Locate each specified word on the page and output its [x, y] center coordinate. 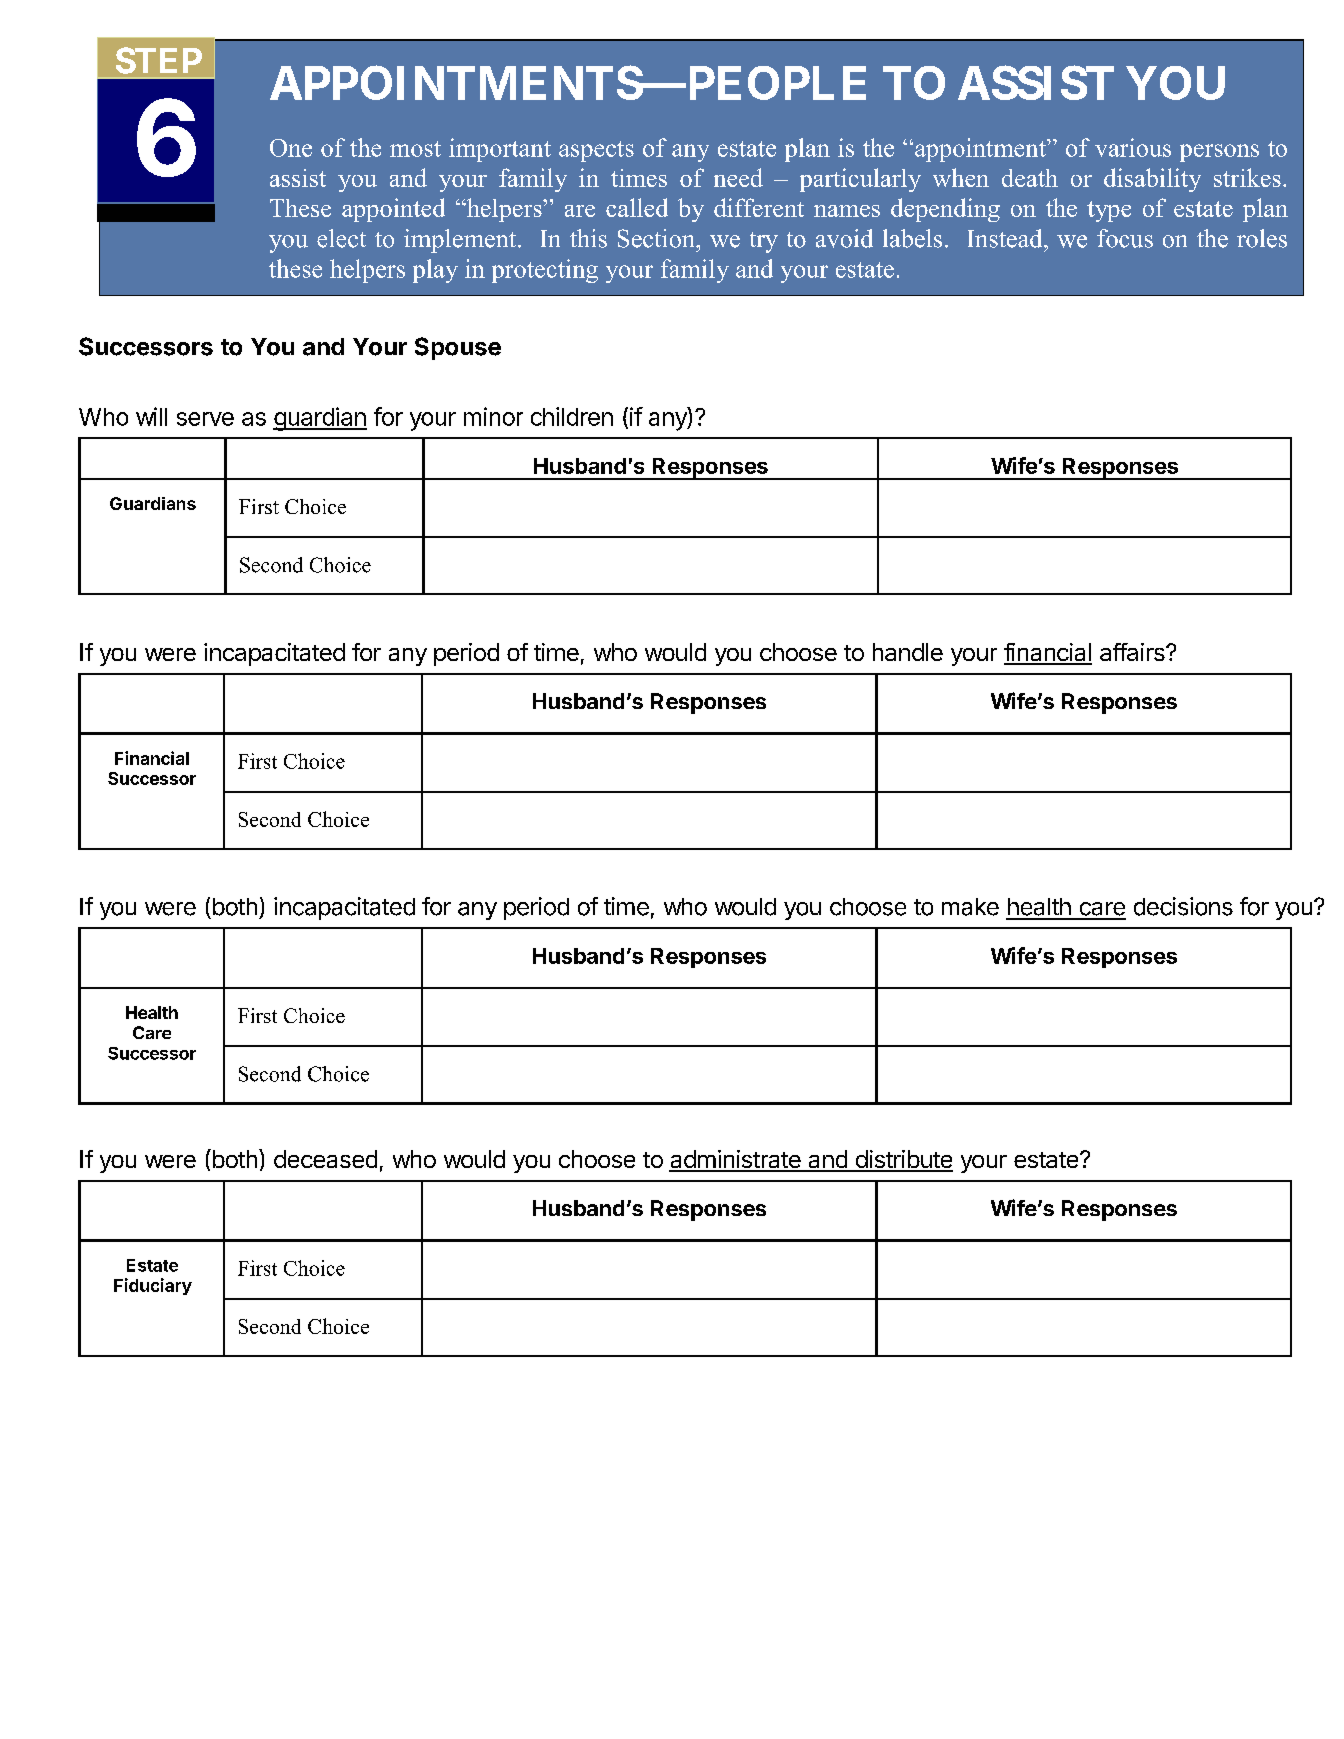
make [970, 907]
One [291, 148]
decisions [1183, 906]
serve [205, 419]
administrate [736, 1160]
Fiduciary [153, 1286]
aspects [596, 151]
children [572, 416]
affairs [1133, 652]
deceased [325, 1159]
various [1133, 147]
